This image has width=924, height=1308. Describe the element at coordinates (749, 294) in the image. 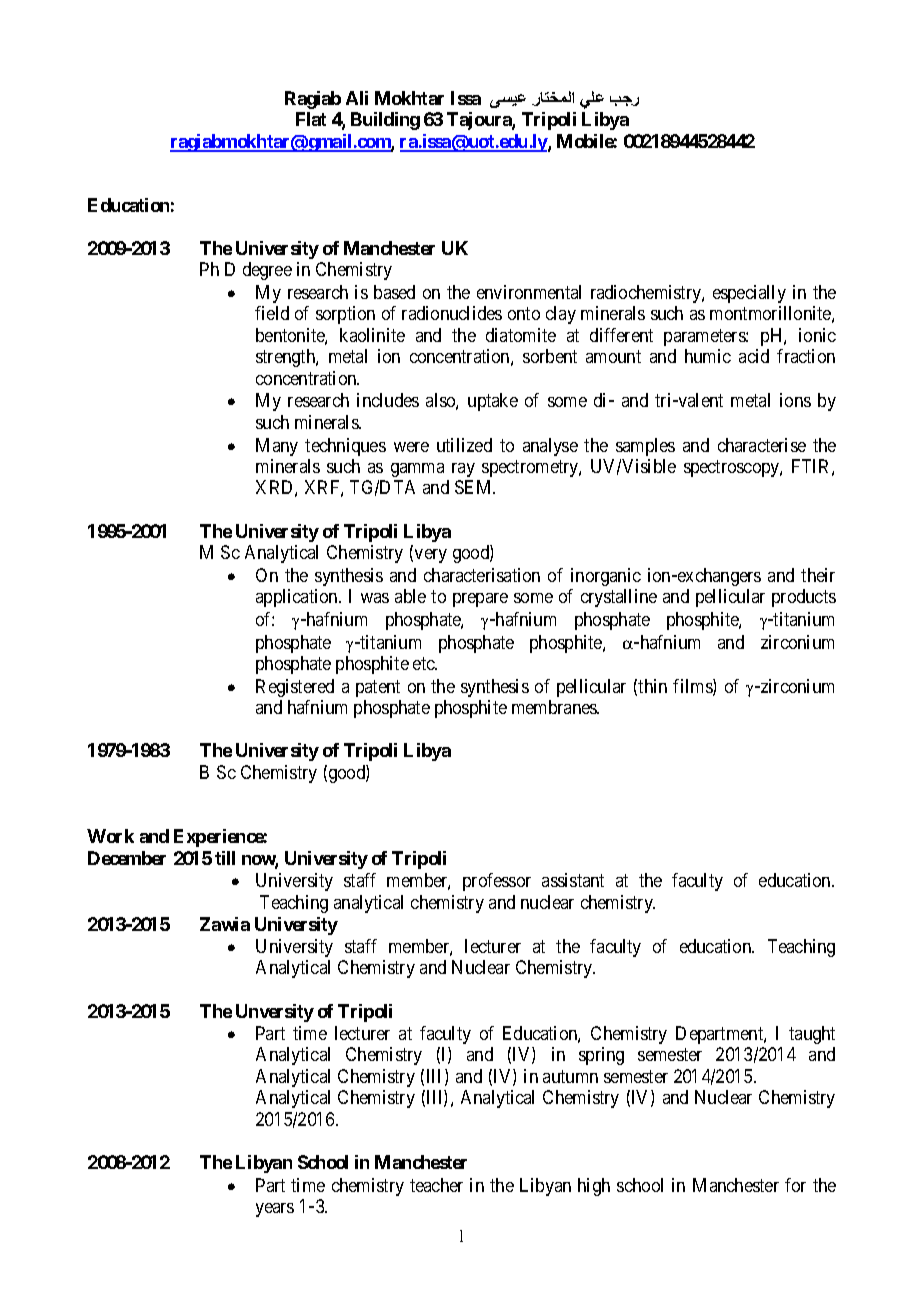

I see `especially` at that location.
